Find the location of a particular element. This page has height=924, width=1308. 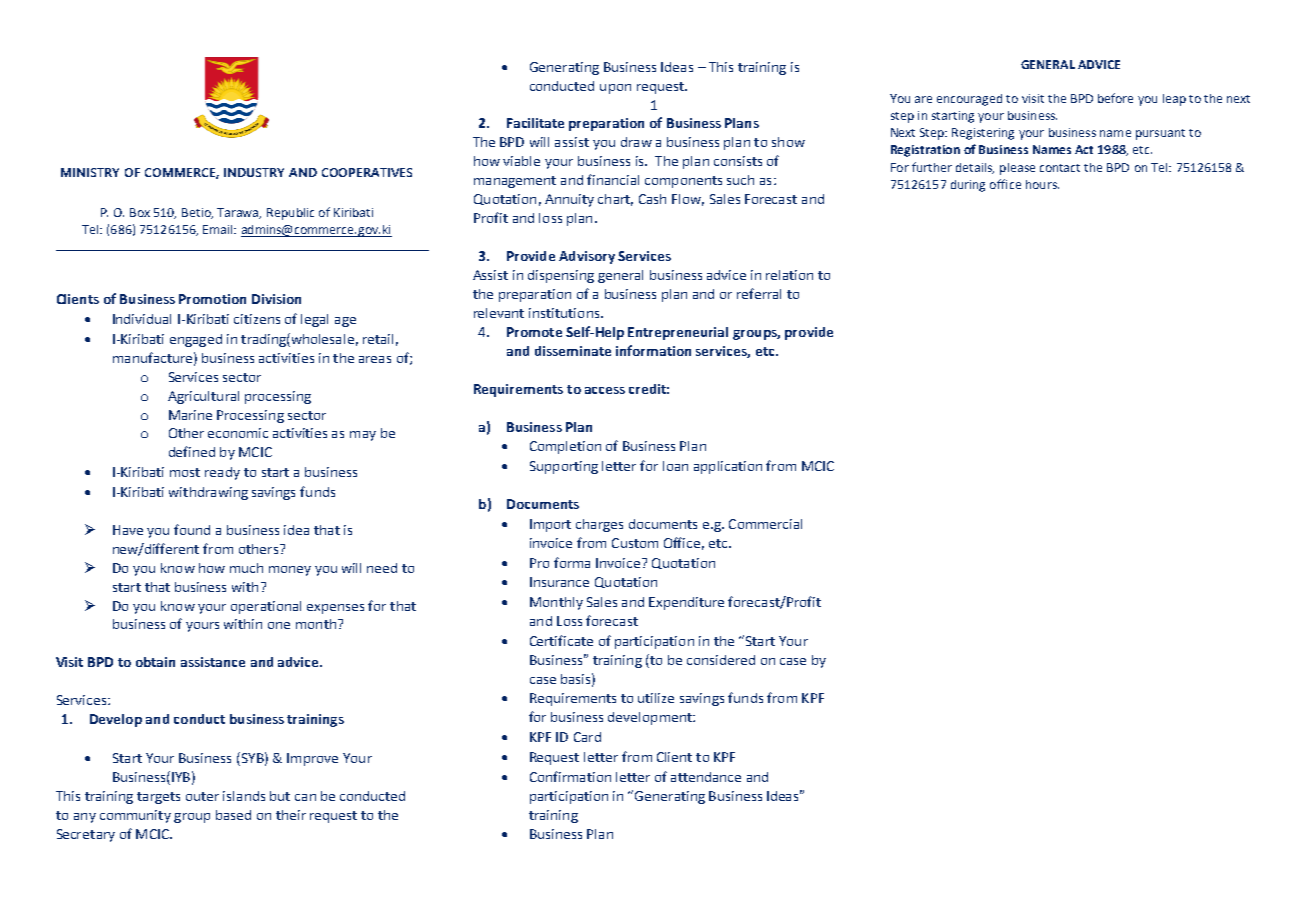

upon is located at coordinates (615, 89).
